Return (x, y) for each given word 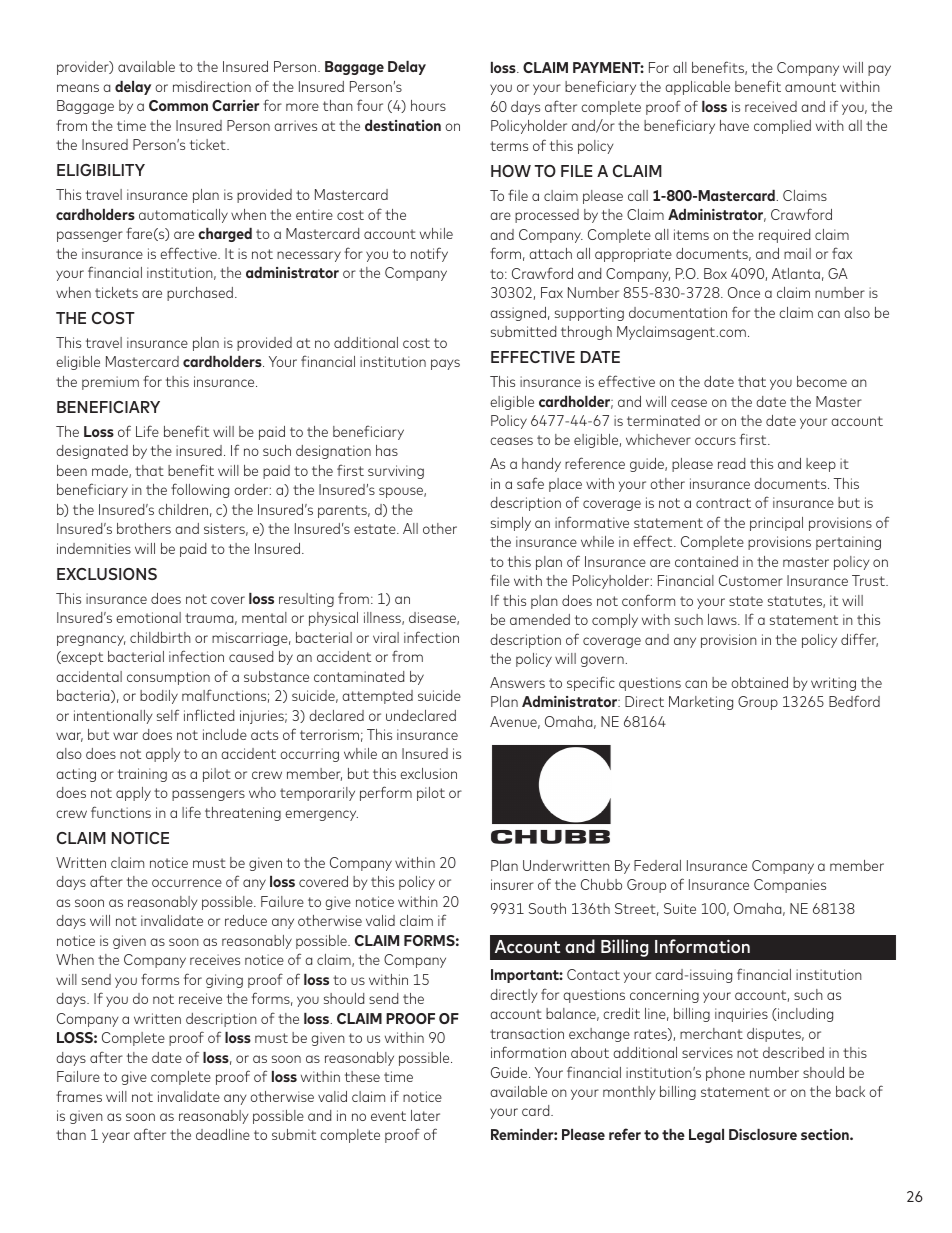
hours (428, 105)
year (116, 1137)
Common (178, 105)
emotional (148, 617)
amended (540, 619)
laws (723, 619)
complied (782, 127)
